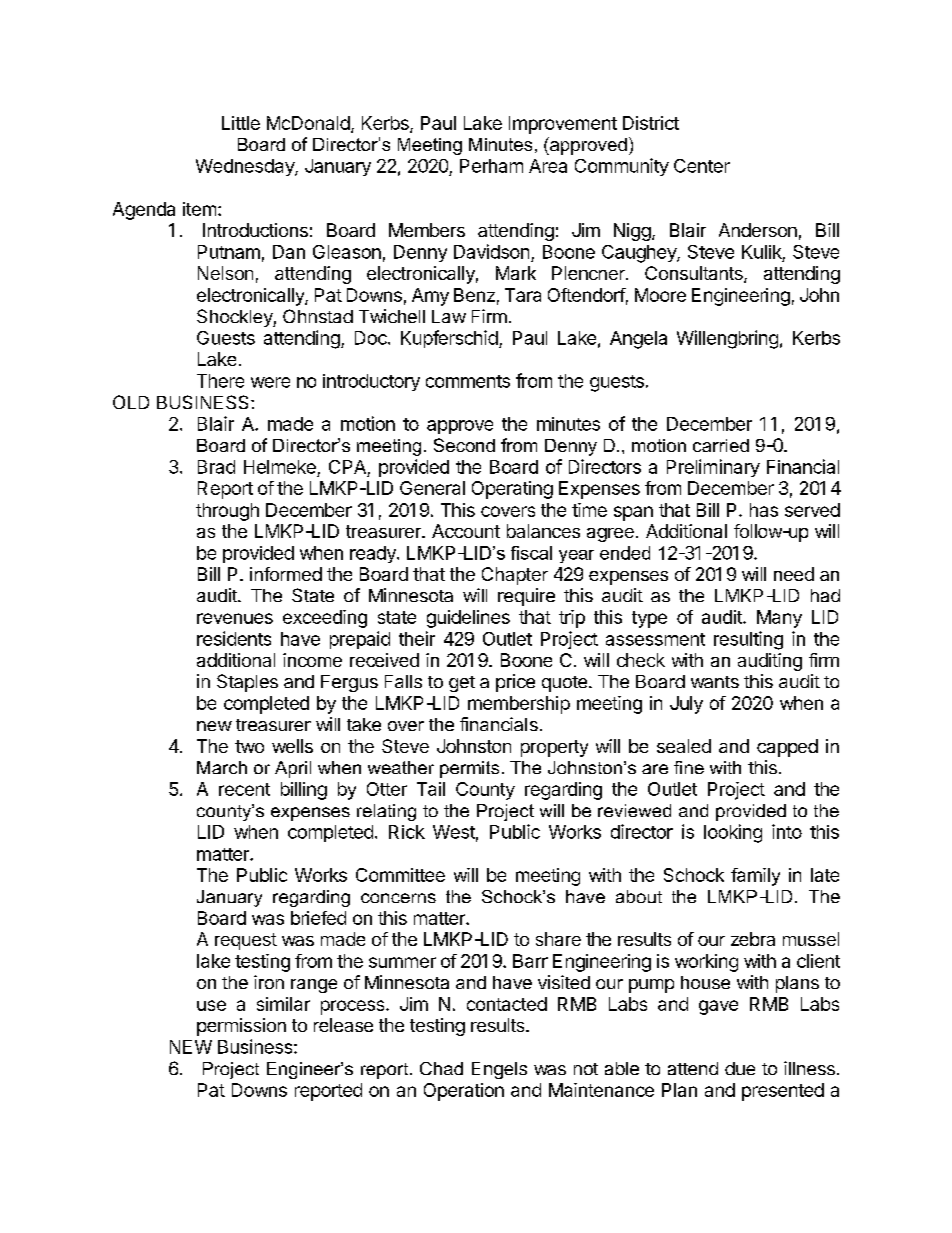 Image resolution: width=952 pixels, height=1233 pixels. I want to click on comments, so click(468, 381).
